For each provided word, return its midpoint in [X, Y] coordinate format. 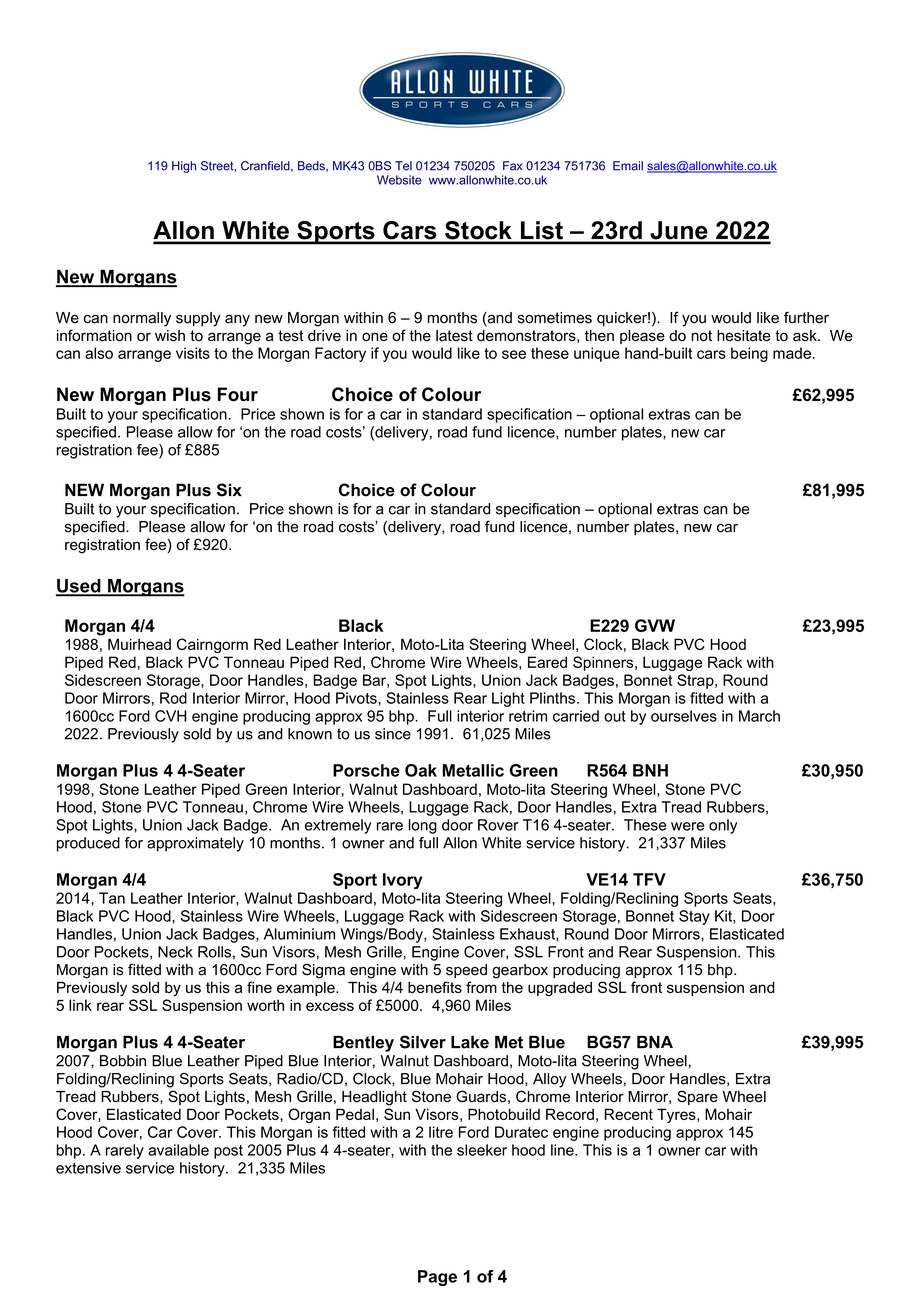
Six [229, 490]
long [423, 826]
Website [399, 180]
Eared [547, 662]
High [184, 167]
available [178, 1150]
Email [628, 166]
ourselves [684, 716]
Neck [175, 952]
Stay [694, 917]
